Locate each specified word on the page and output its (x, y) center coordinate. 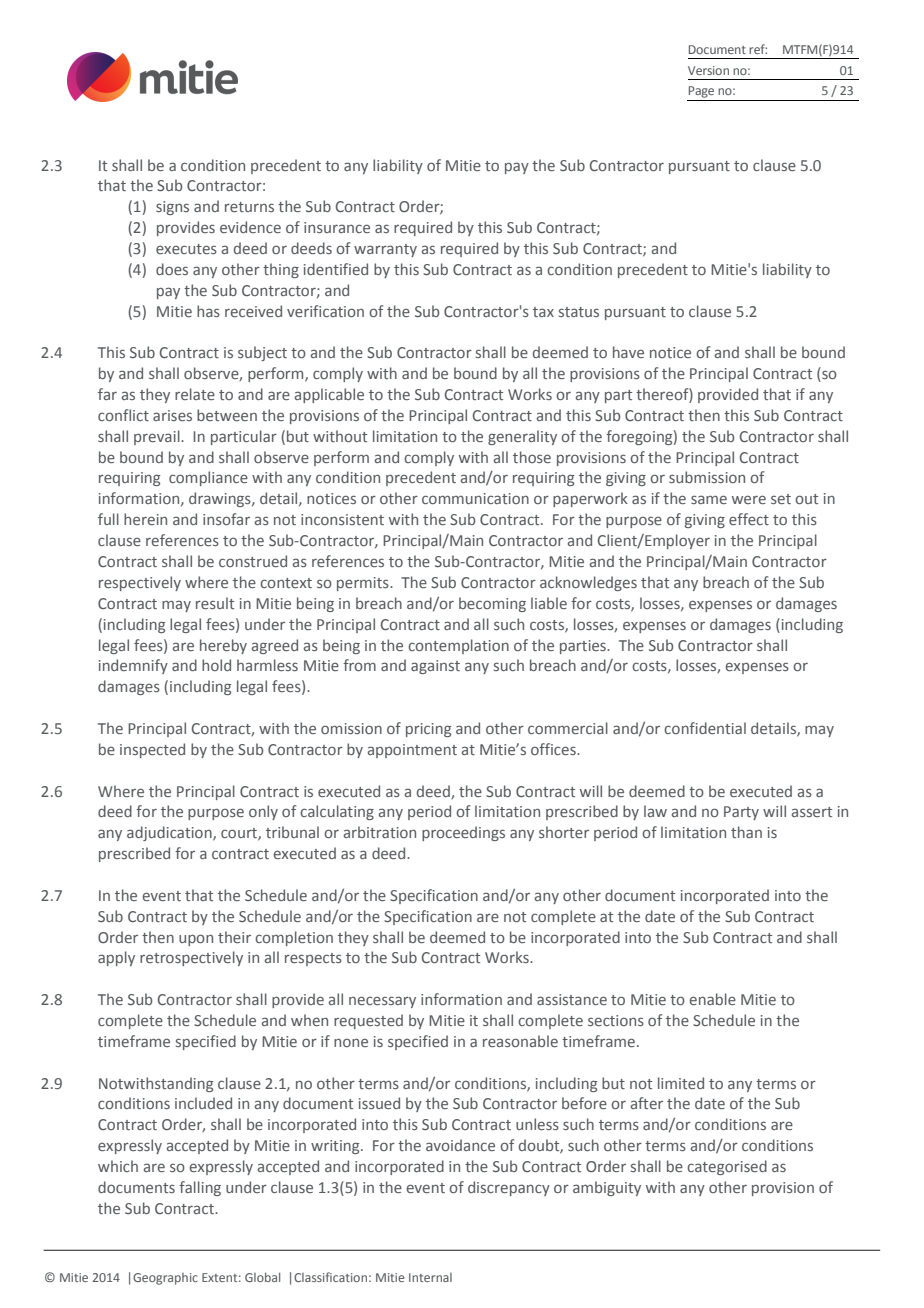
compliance (208, 478)
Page (701, 92)
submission (707, 477)
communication (475, 498)
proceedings (463, 833)
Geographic (165, 1279)
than (746, 832)
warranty (385, 250)
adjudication (170, 833)
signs (172, 208)
